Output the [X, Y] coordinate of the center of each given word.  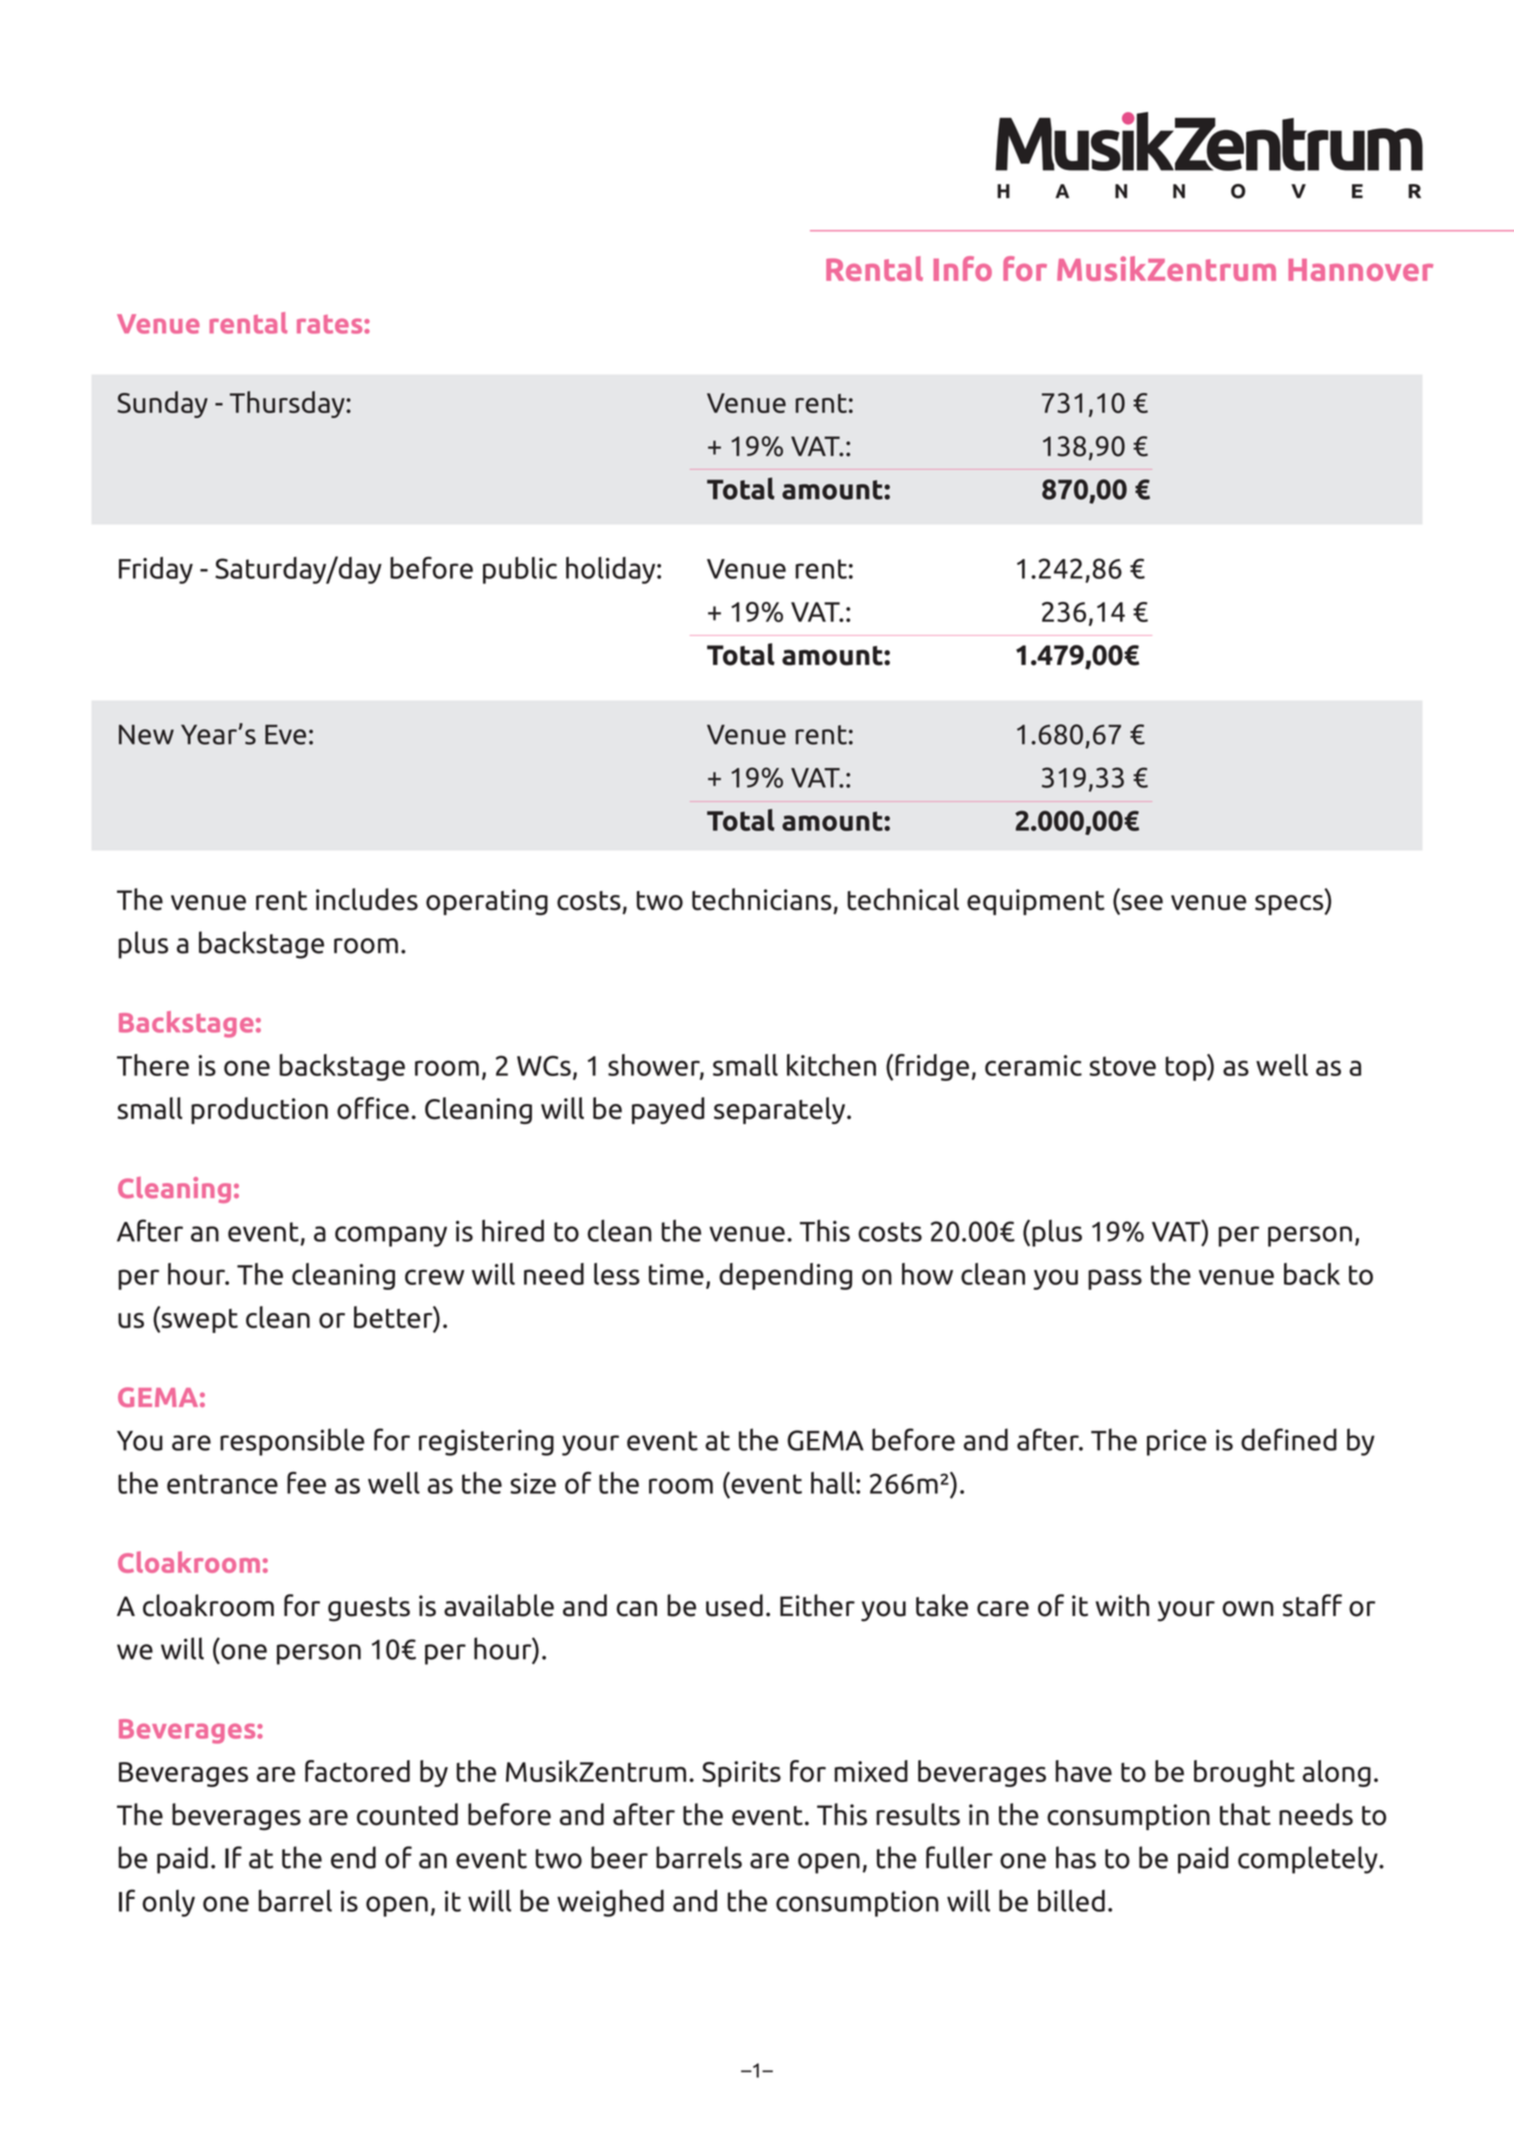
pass [1115, 1279]
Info [963, 268]
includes [367, 899]
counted [407, 1814]
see [1141, 904]
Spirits [741, 1774]
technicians [762, 899]
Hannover [1360, 270]
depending [785, 1276]
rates [331, 324]
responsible [292, 1442]
